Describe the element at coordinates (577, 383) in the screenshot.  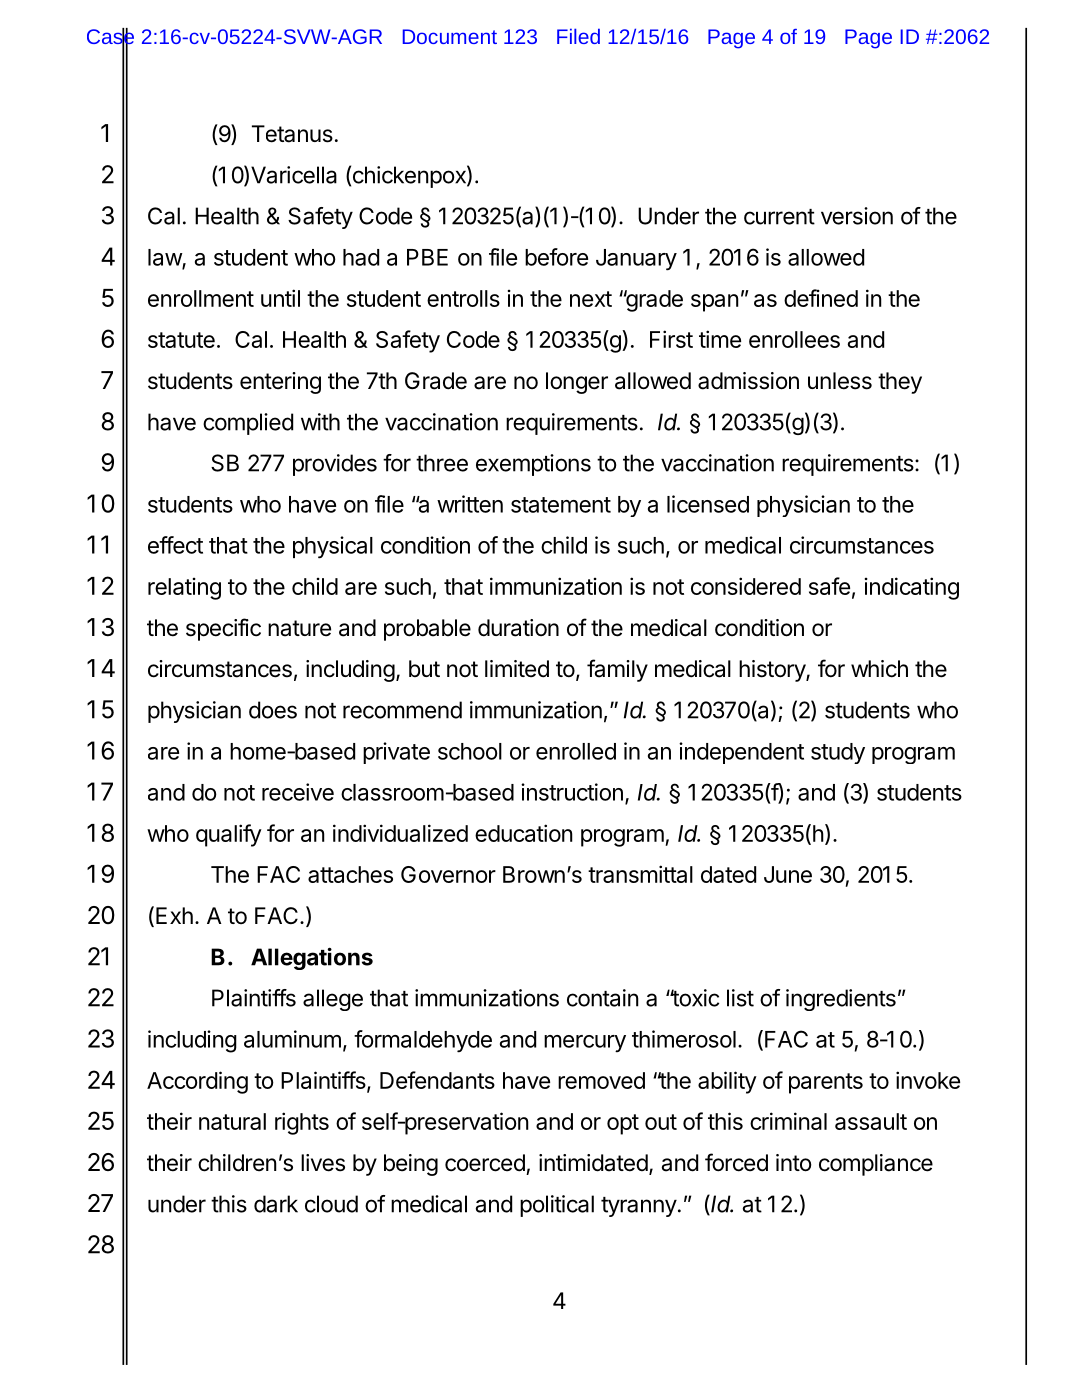
I see `longer` at that location.
